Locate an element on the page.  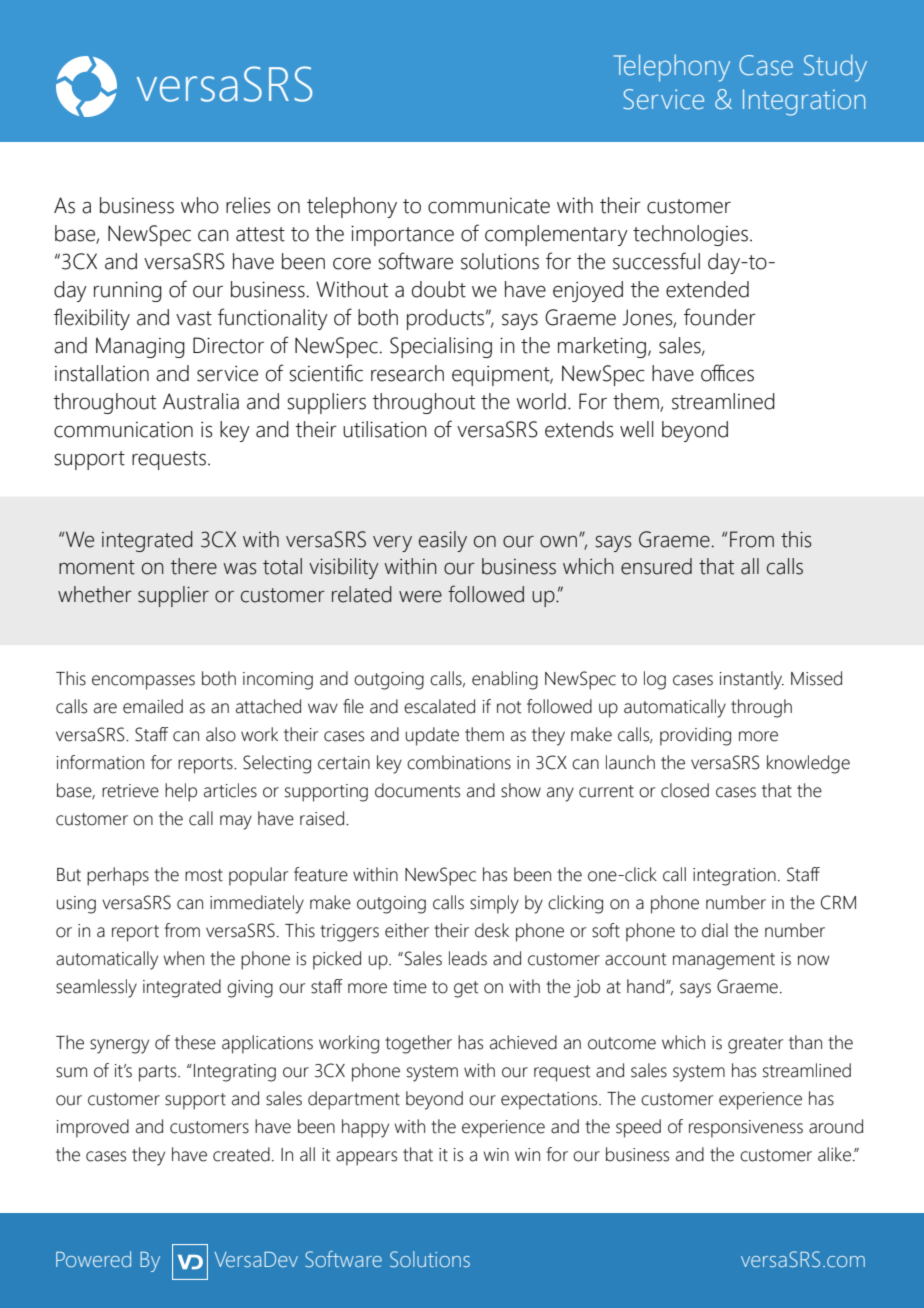
communicate is located at coordinates (489, 206).
